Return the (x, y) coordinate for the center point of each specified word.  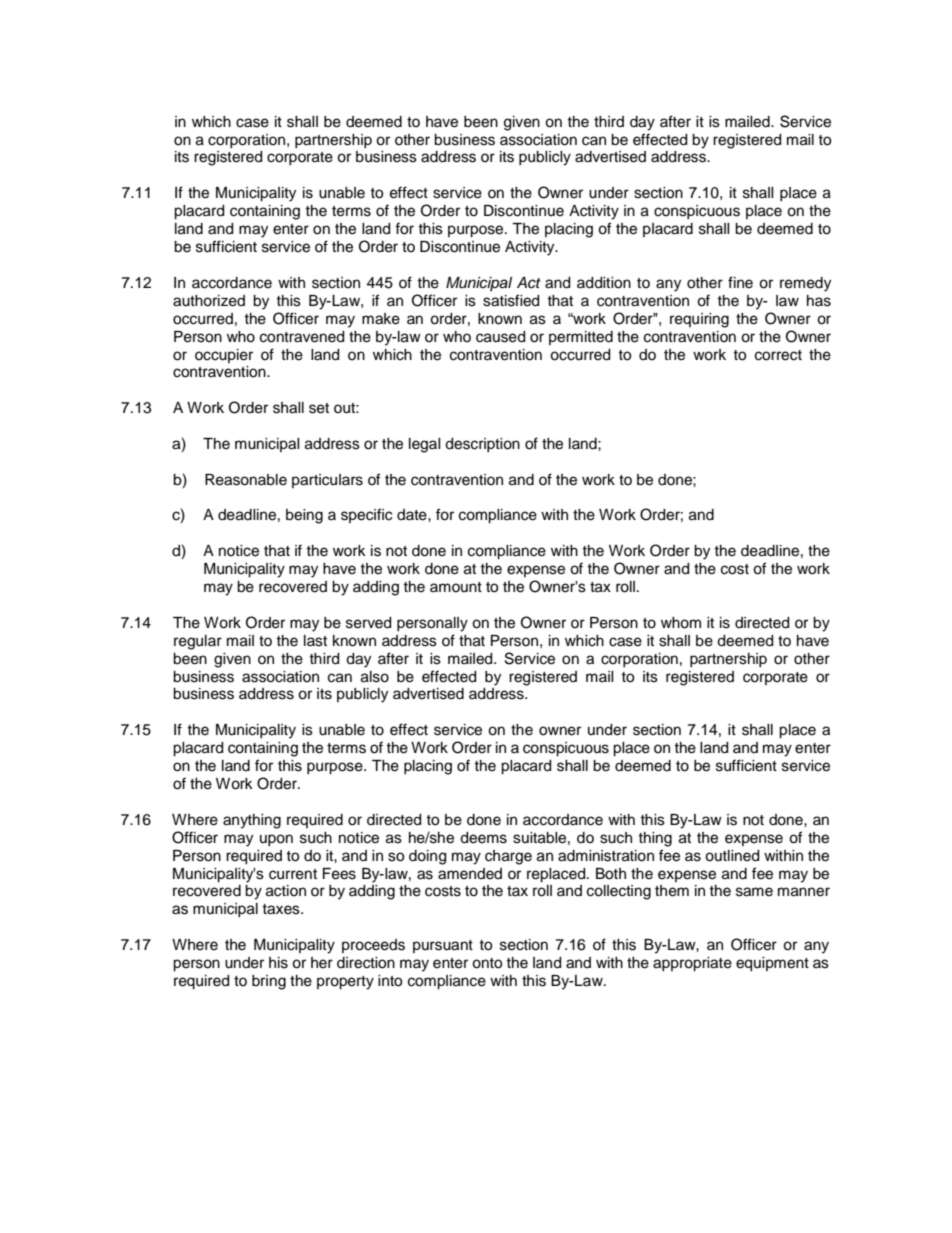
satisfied (511, 300)
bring (269, 982)
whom (681, 623)
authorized (209, 301)
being (304, 516)
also (375, 677)
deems (483, 838)
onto (487, 963)
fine (740, 282)
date (413, 515)
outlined (732, 856)
